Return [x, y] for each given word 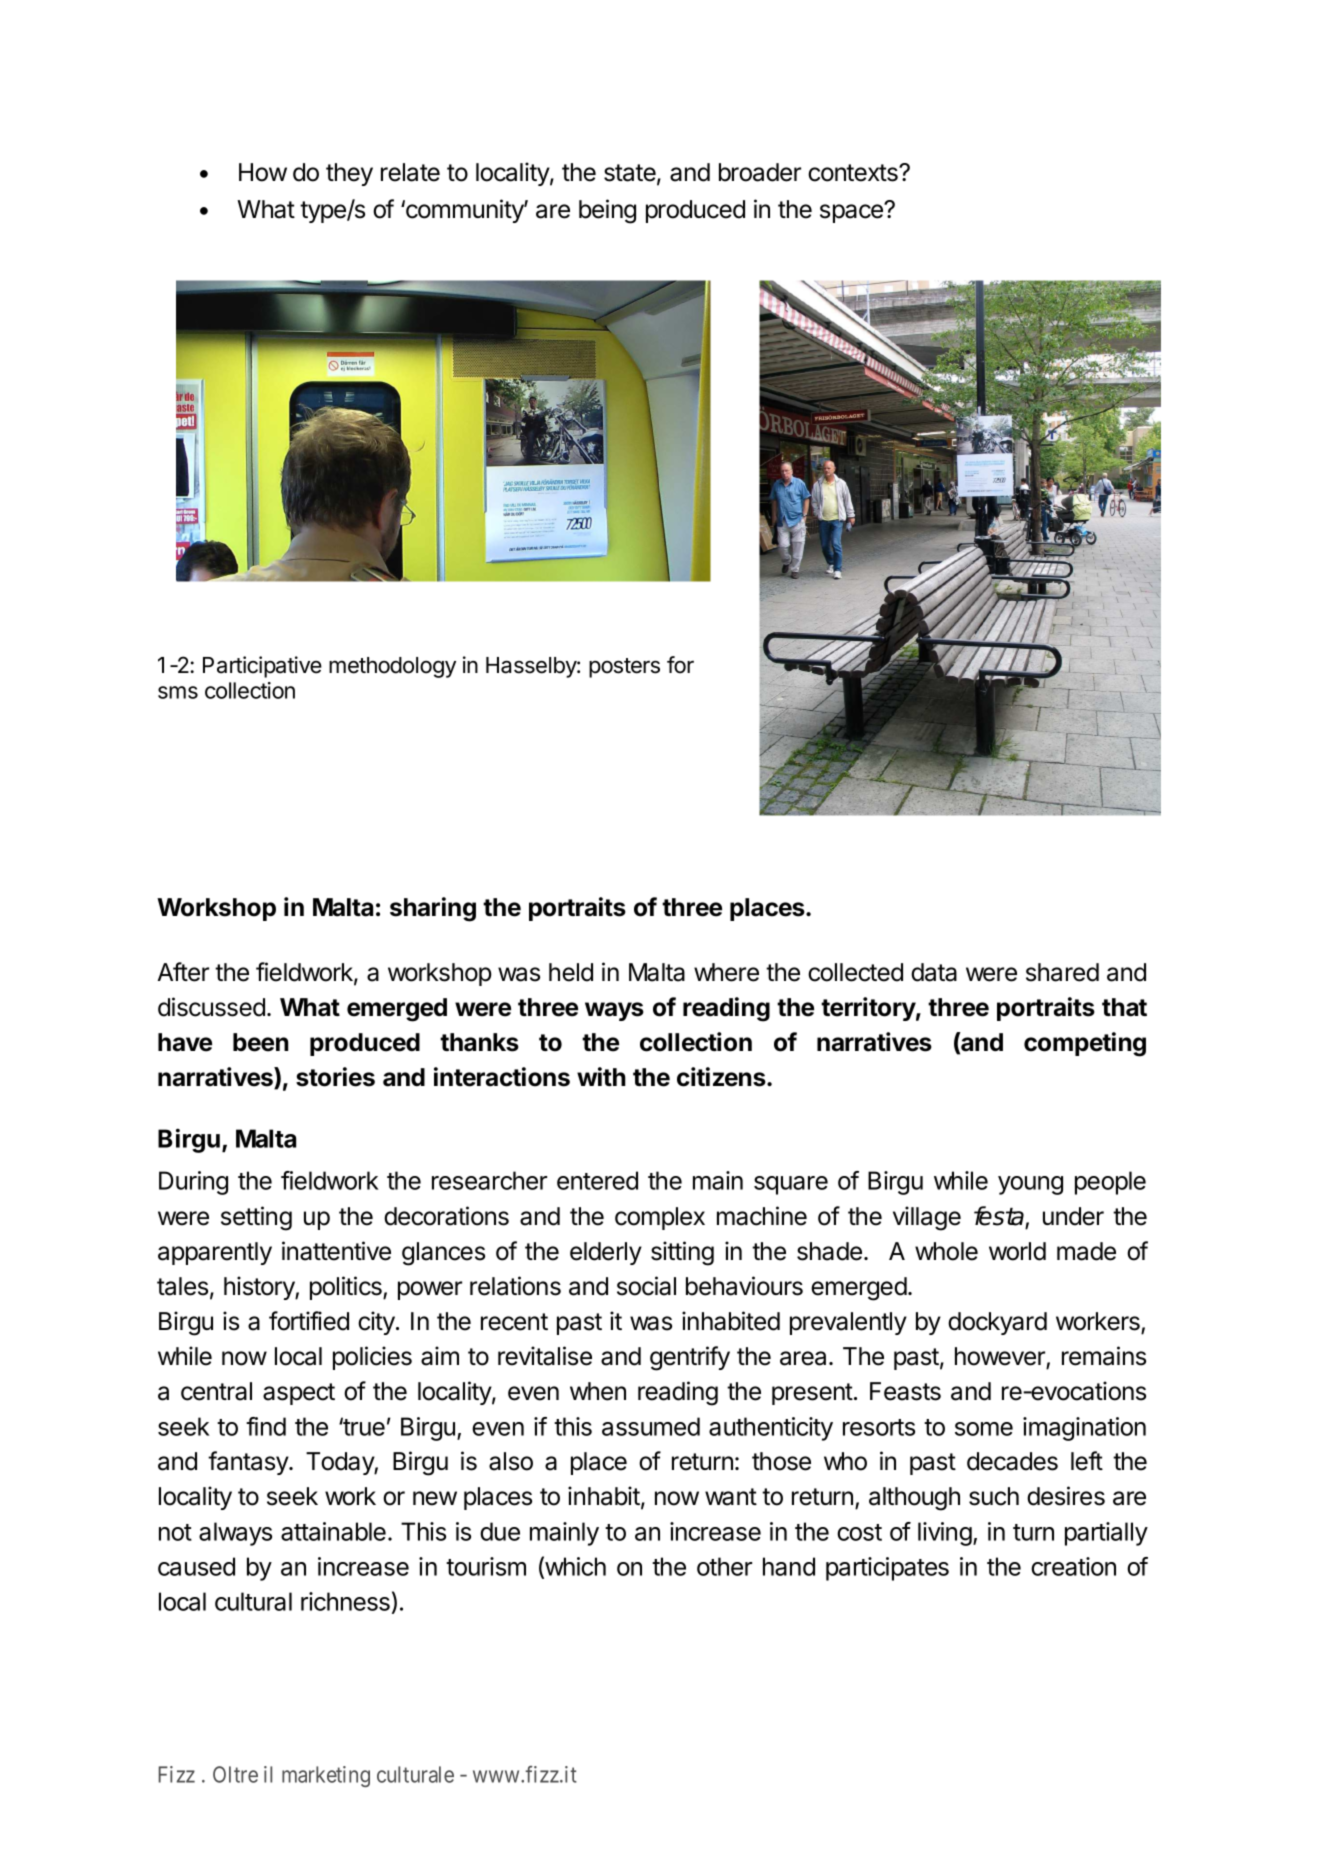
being [607, 211]
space [852, 213]
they [349, 174]
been [261, 1042]
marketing [326, 1776]
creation [1073, 1566]
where [726, 972]
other [724, 1566]
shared [1062, 972]
